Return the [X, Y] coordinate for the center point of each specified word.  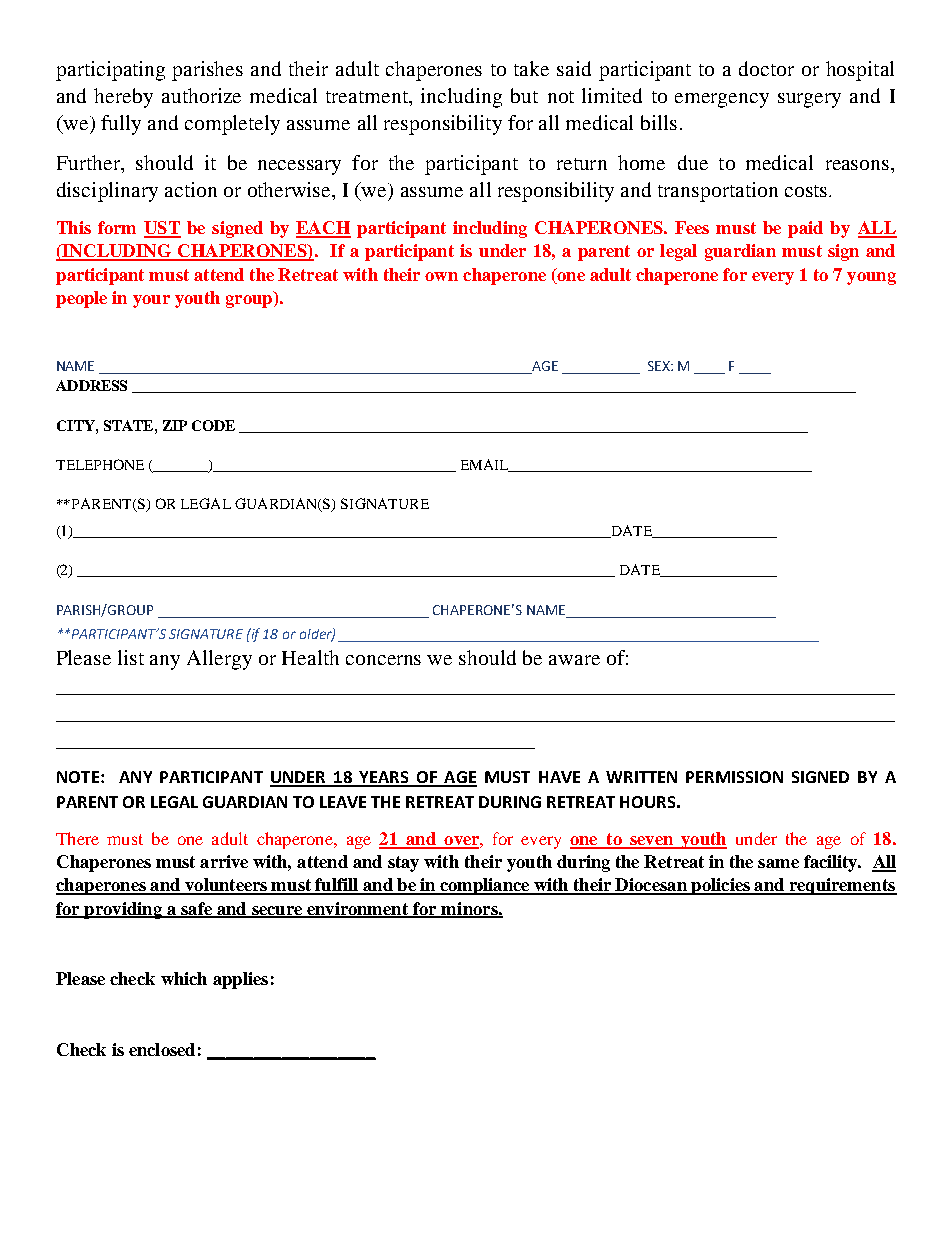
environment [358, 909]
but [524, 95]
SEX [660, 366]
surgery [809, 100]
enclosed [162, 1049]
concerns [383, 660]
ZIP [175, 425]
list [131, 657]
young [871, 278]
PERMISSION [734, 777]
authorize [201, 95]
